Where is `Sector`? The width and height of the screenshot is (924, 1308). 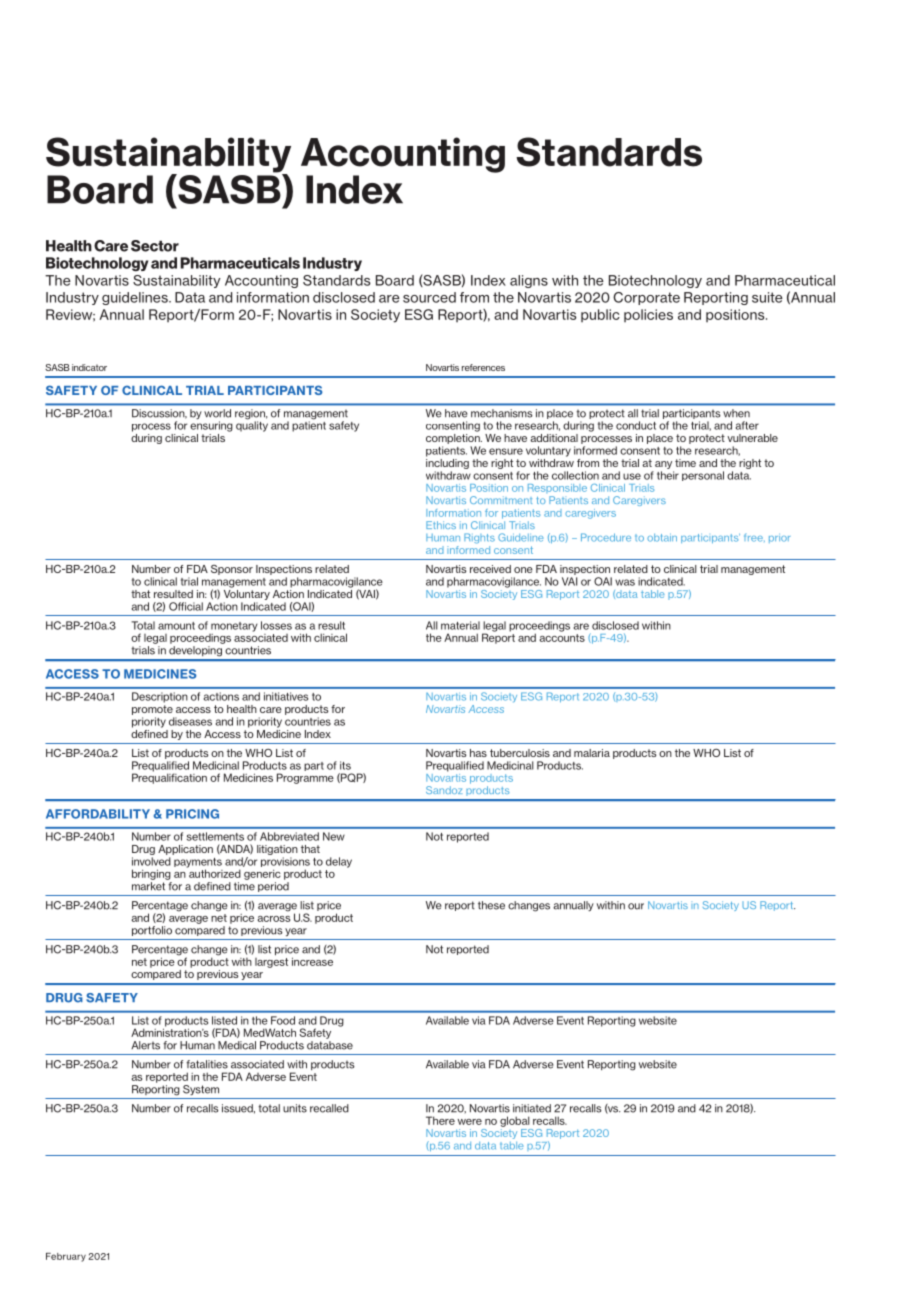 Sector is located at coordinates (155, 246).
